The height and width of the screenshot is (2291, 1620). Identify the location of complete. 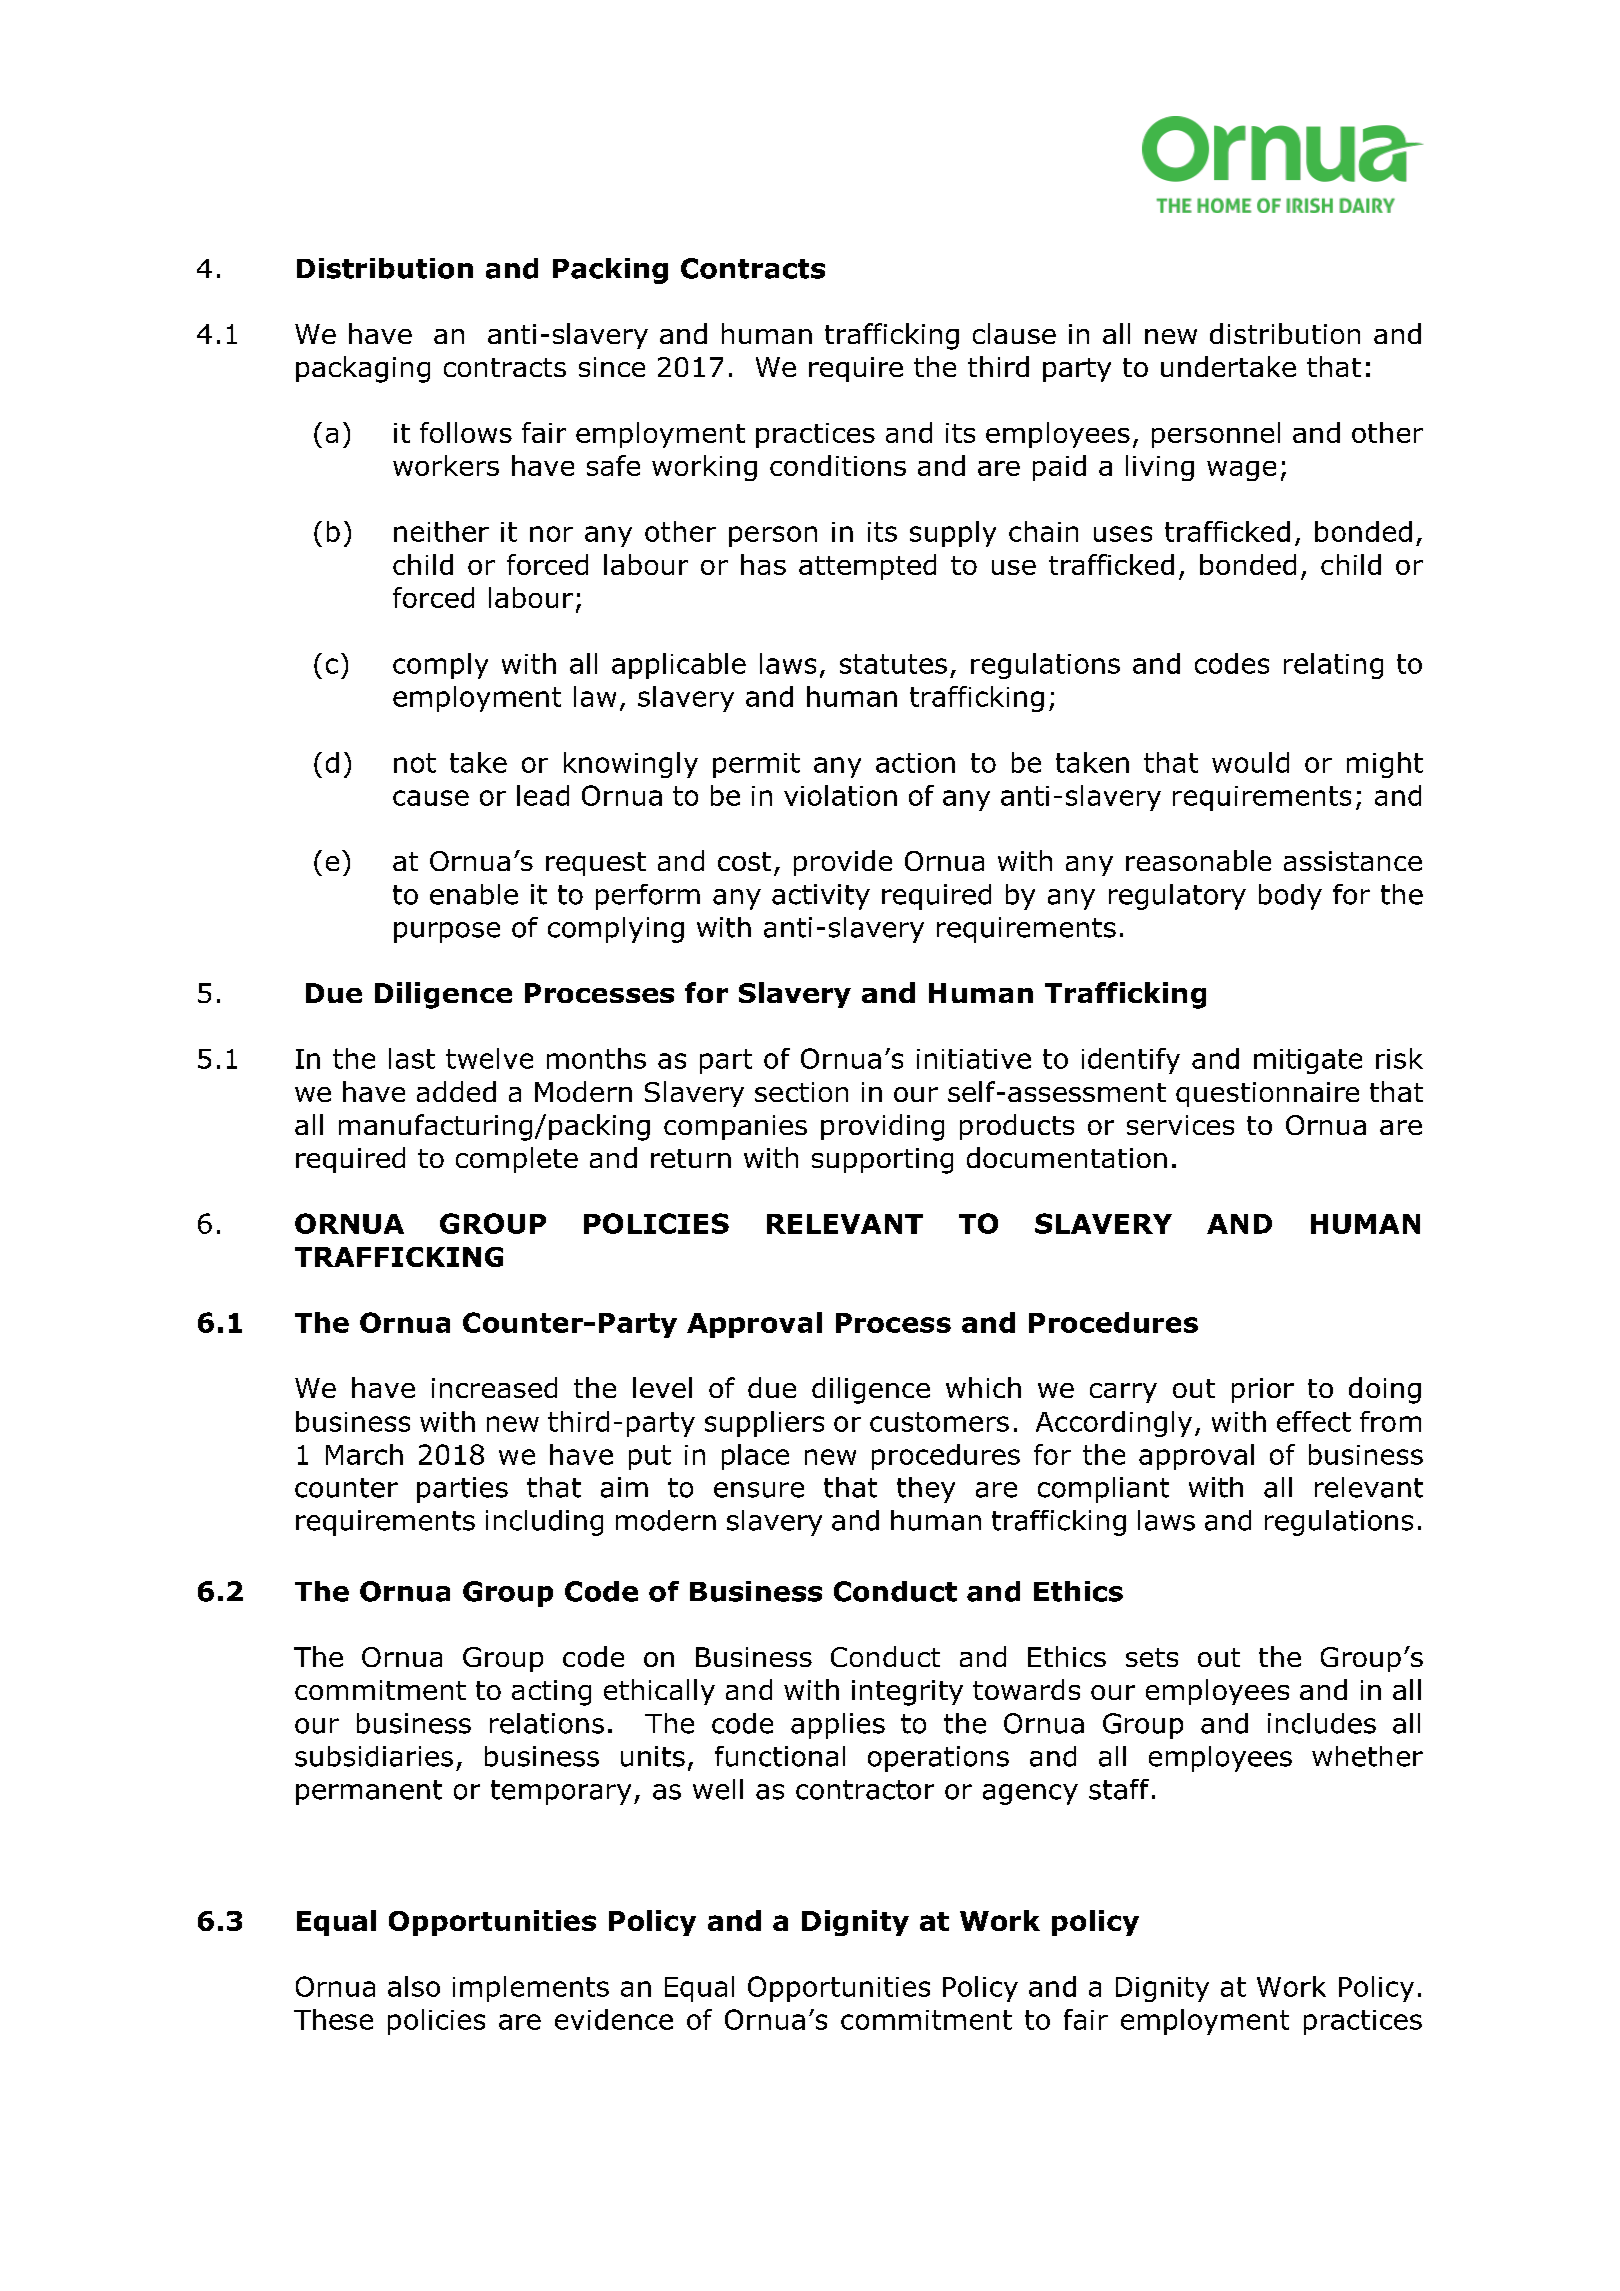
(517, 1160).
